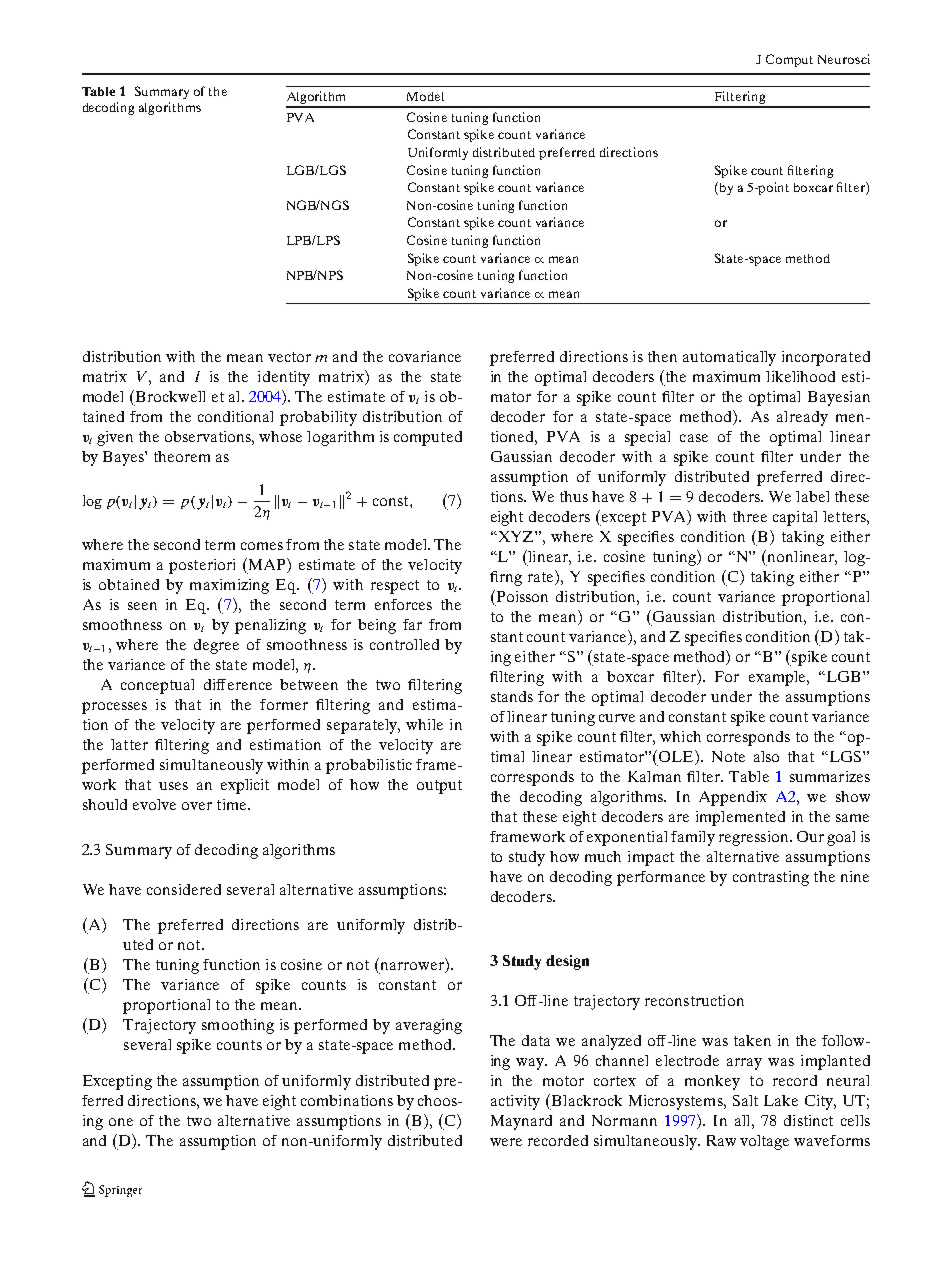  I want to click on Lake, so click(781, 1100).
